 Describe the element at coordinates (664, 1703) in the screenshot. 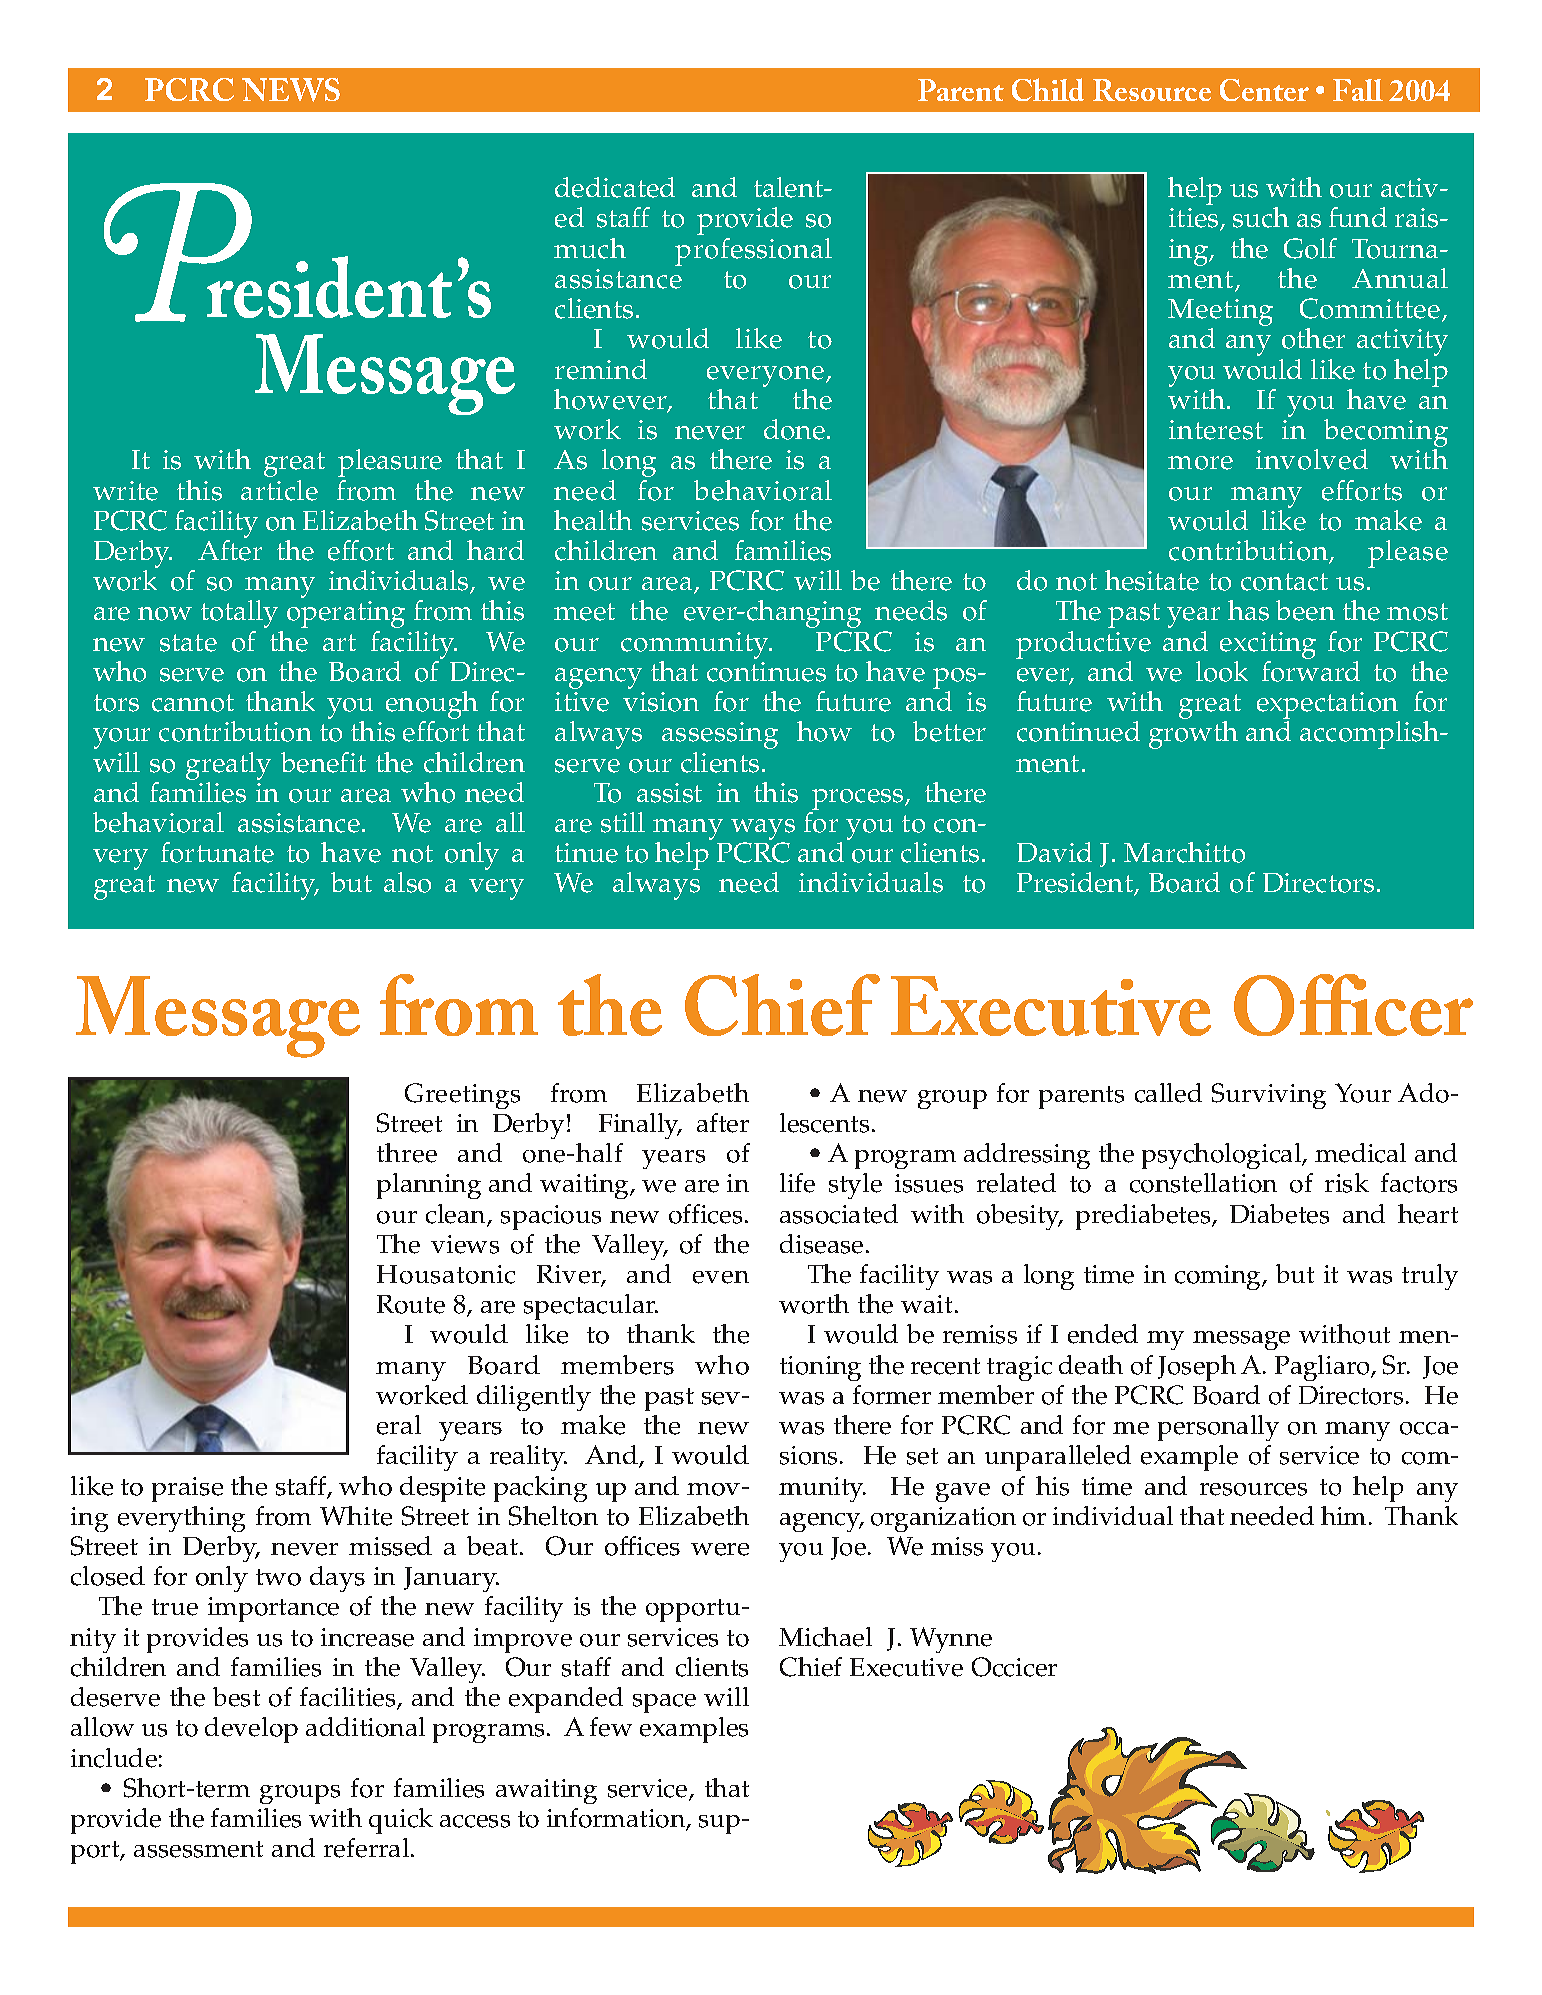

I see `space` at that location.
